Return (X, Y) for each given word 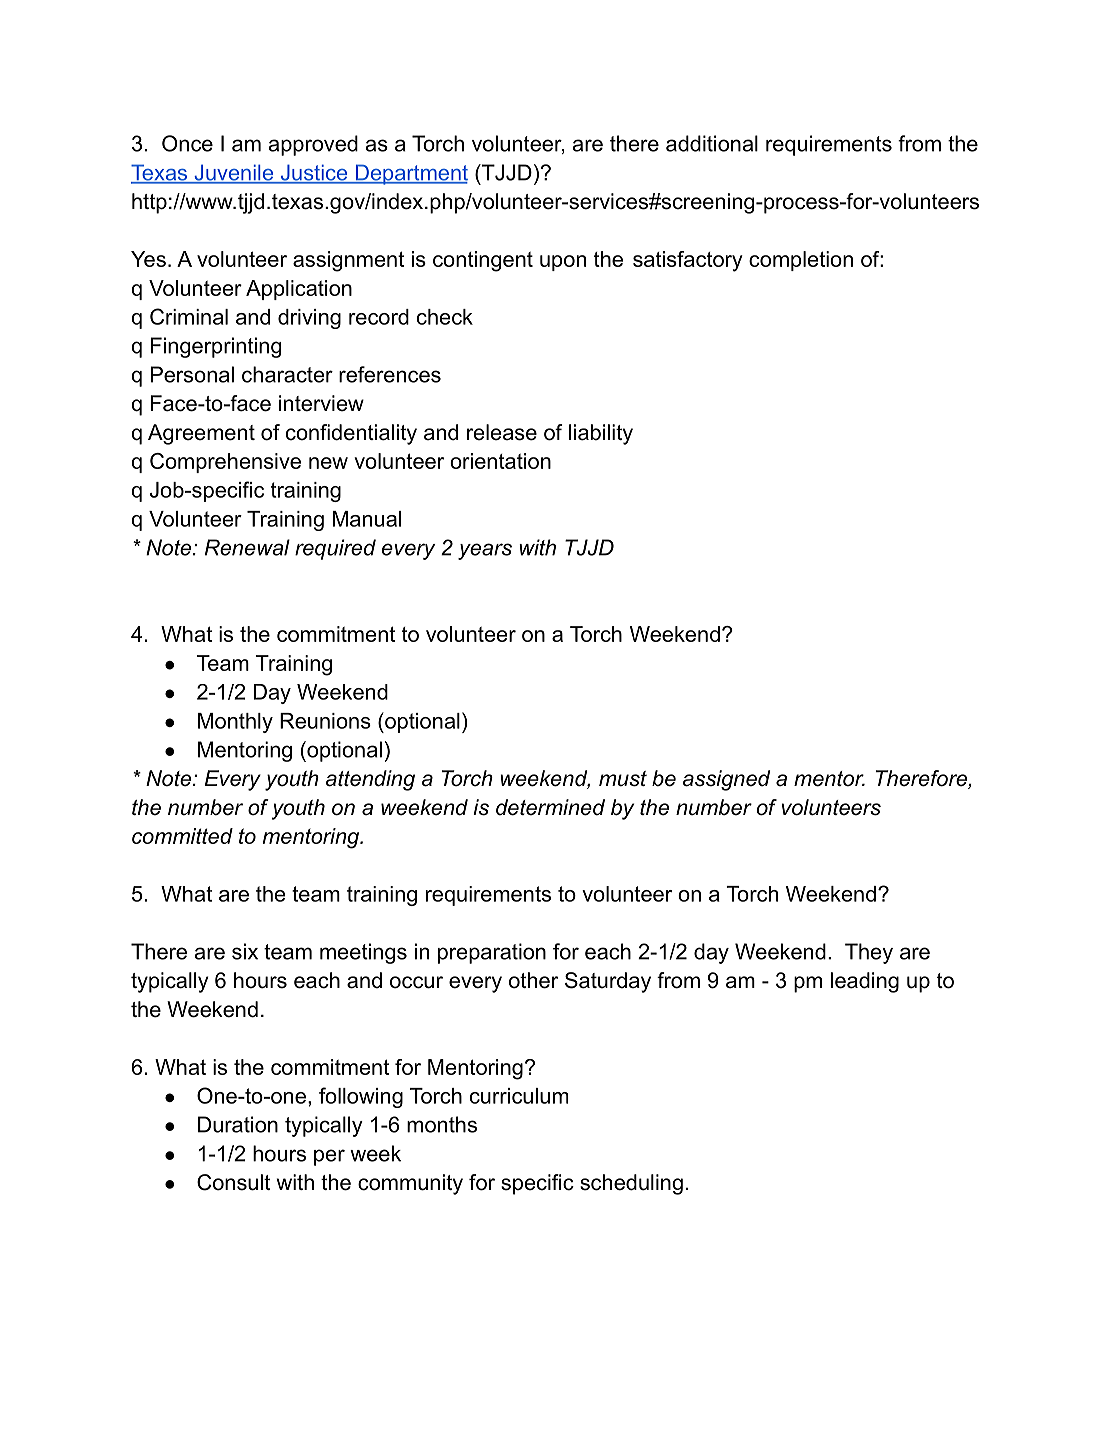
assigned (726, 780)
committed (182, 836)
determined (550, 807)
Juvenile (234, 173)
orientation (500, 461)
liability (601, 434)
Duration (238, 1124)
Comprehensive (225, 463)
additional (712, 143)
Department (410, 174)
